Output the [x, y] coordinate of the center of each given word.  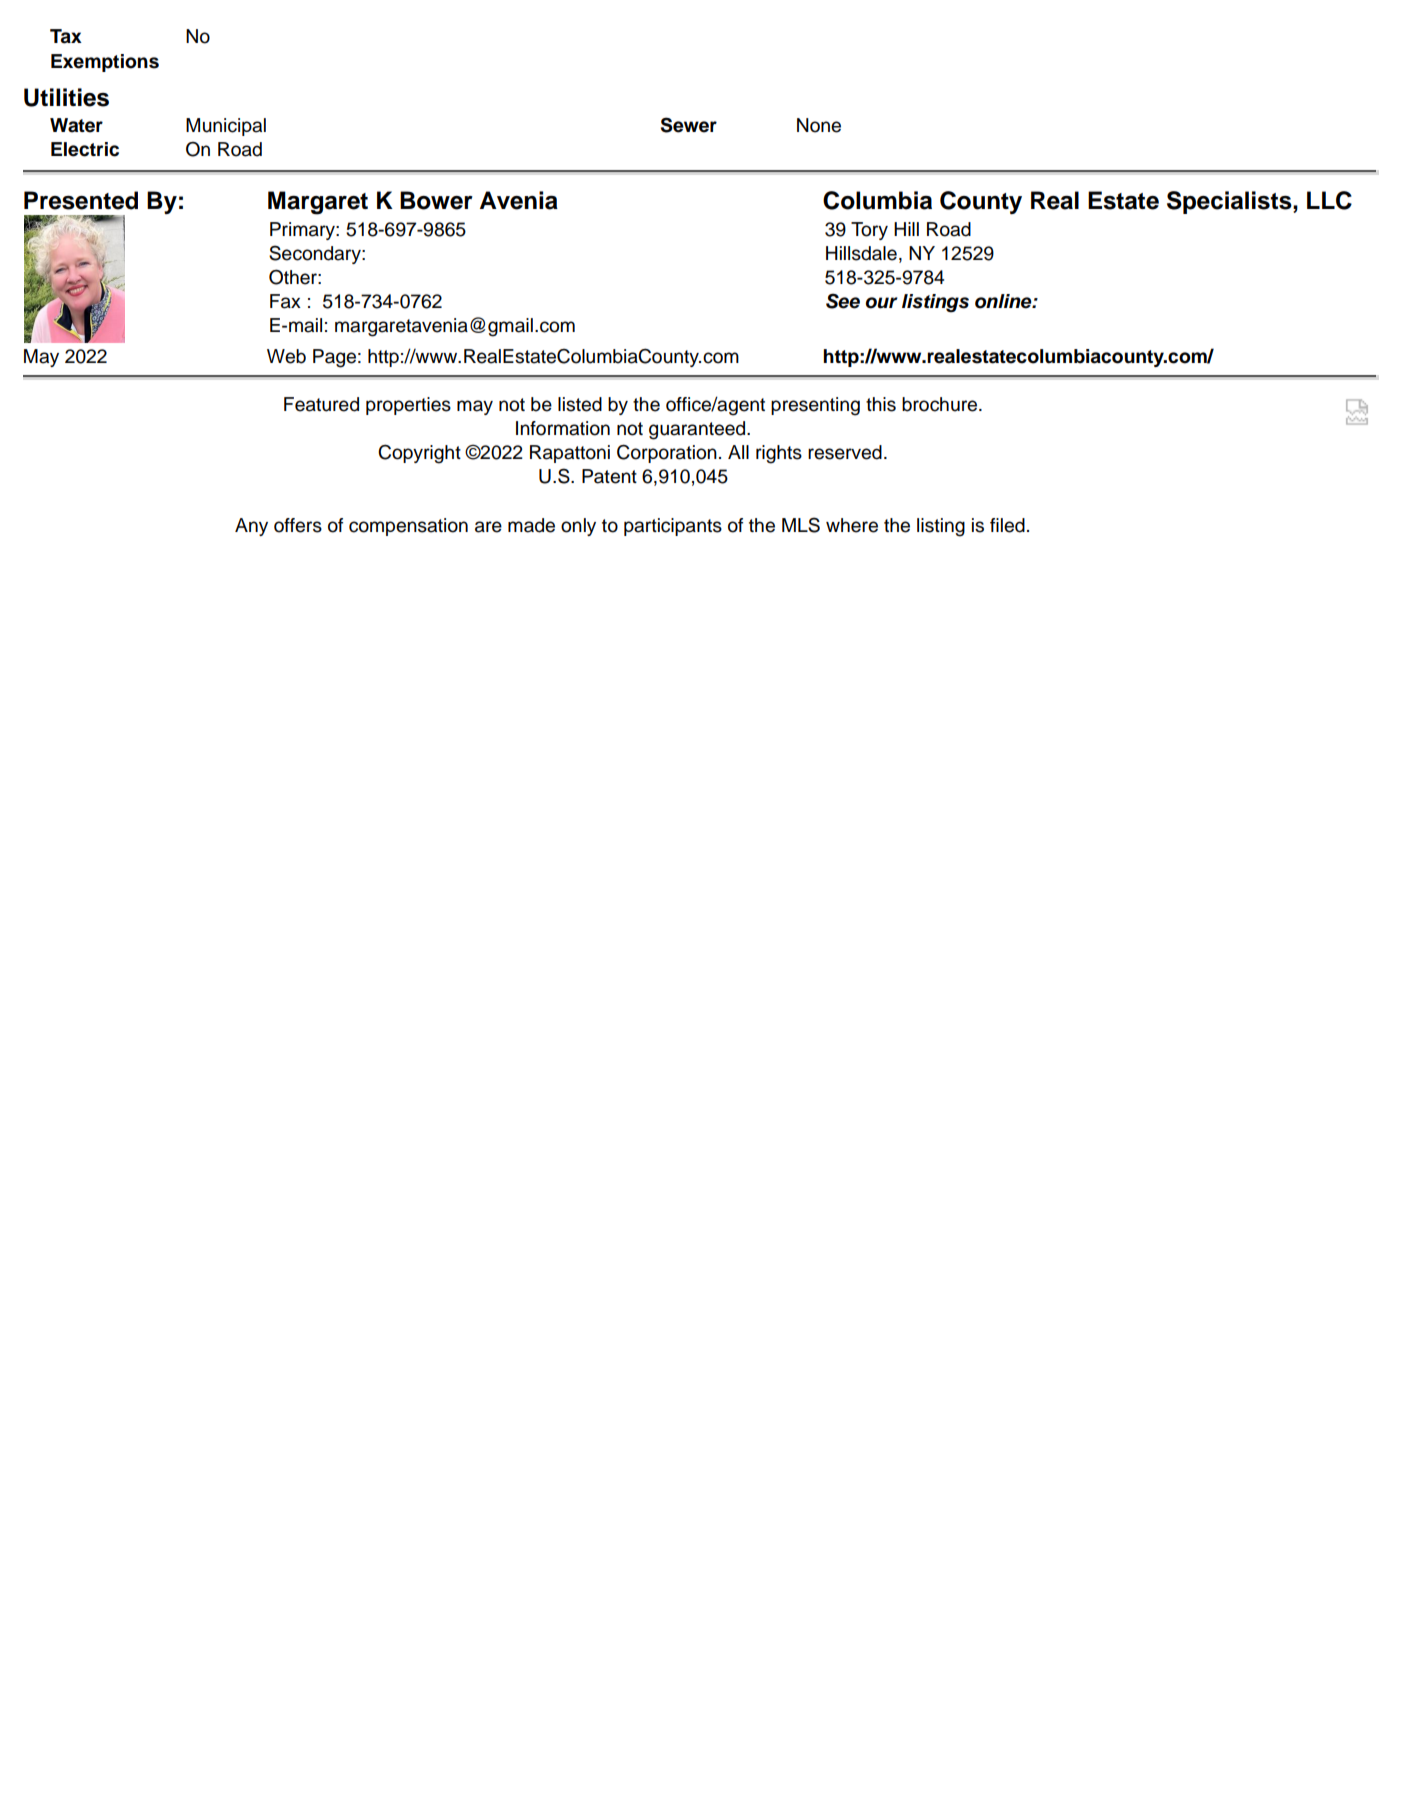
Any [251, 527]
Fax [285, 301]
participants [673, 527]
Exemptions [105, 63]
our [882, 303]
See [843, 301]
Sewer [689, 125]
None [819, 125]
